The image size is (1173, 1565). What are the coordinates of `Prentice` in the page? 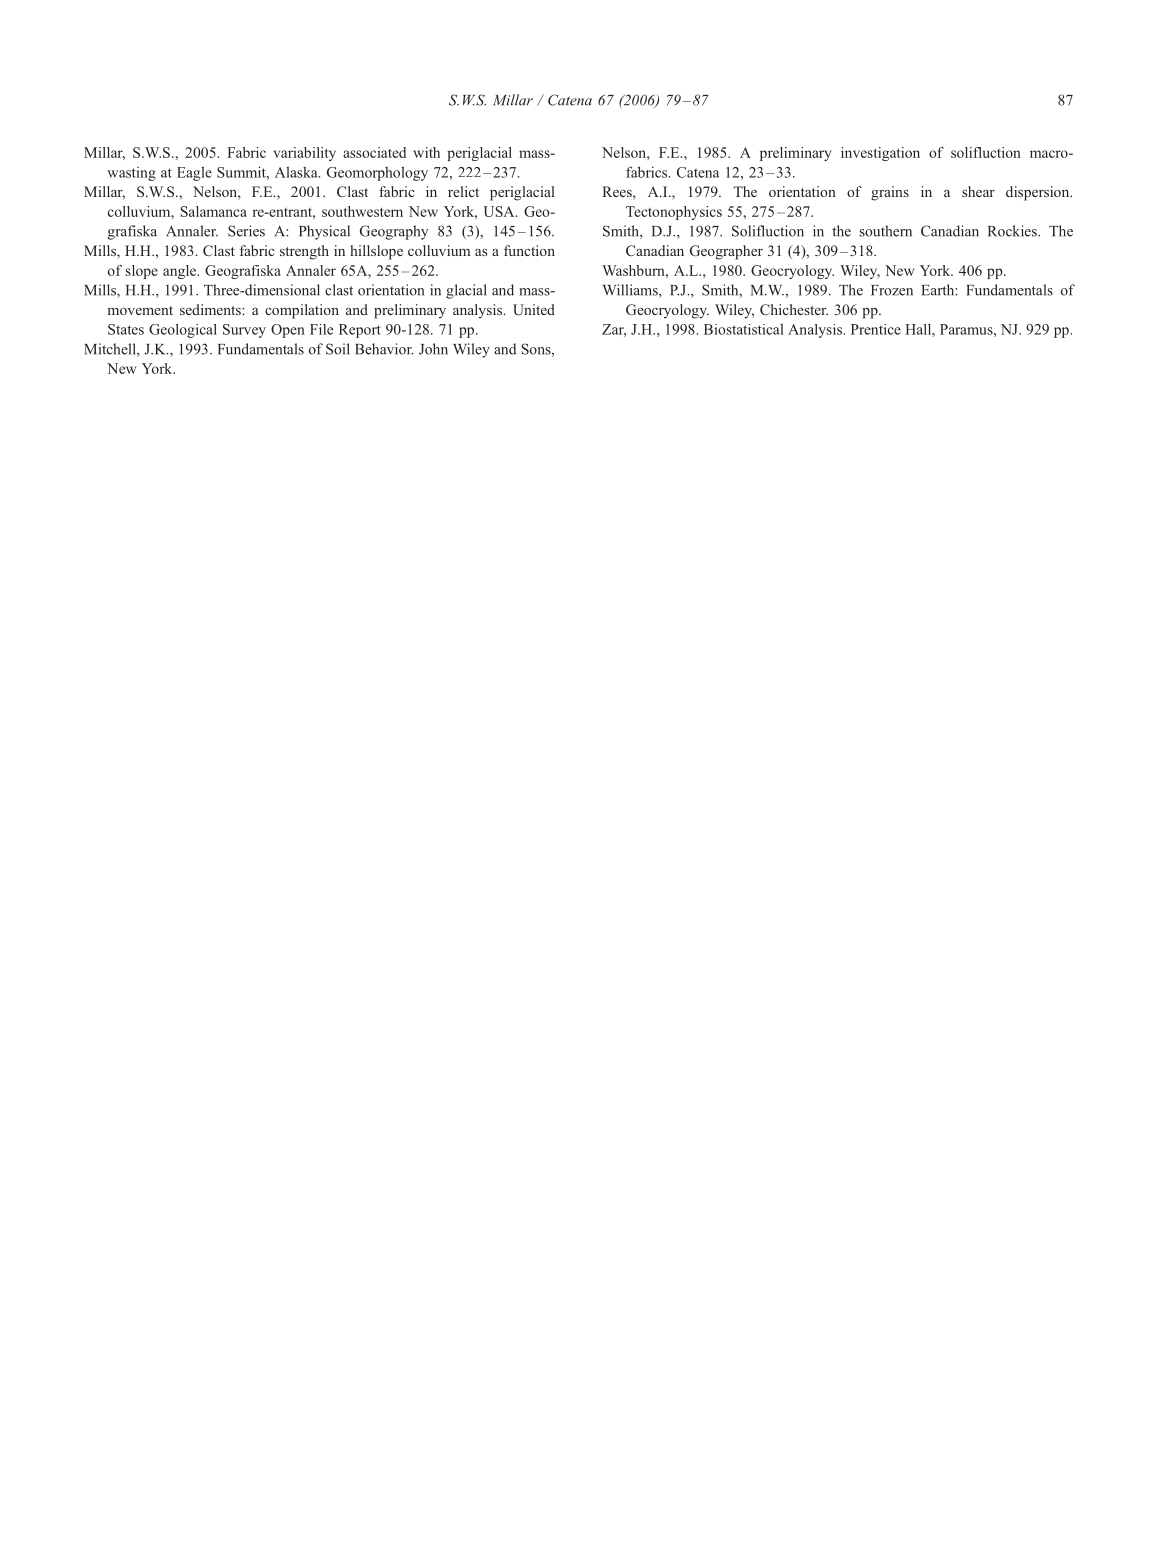 It's located at (876, 329).
